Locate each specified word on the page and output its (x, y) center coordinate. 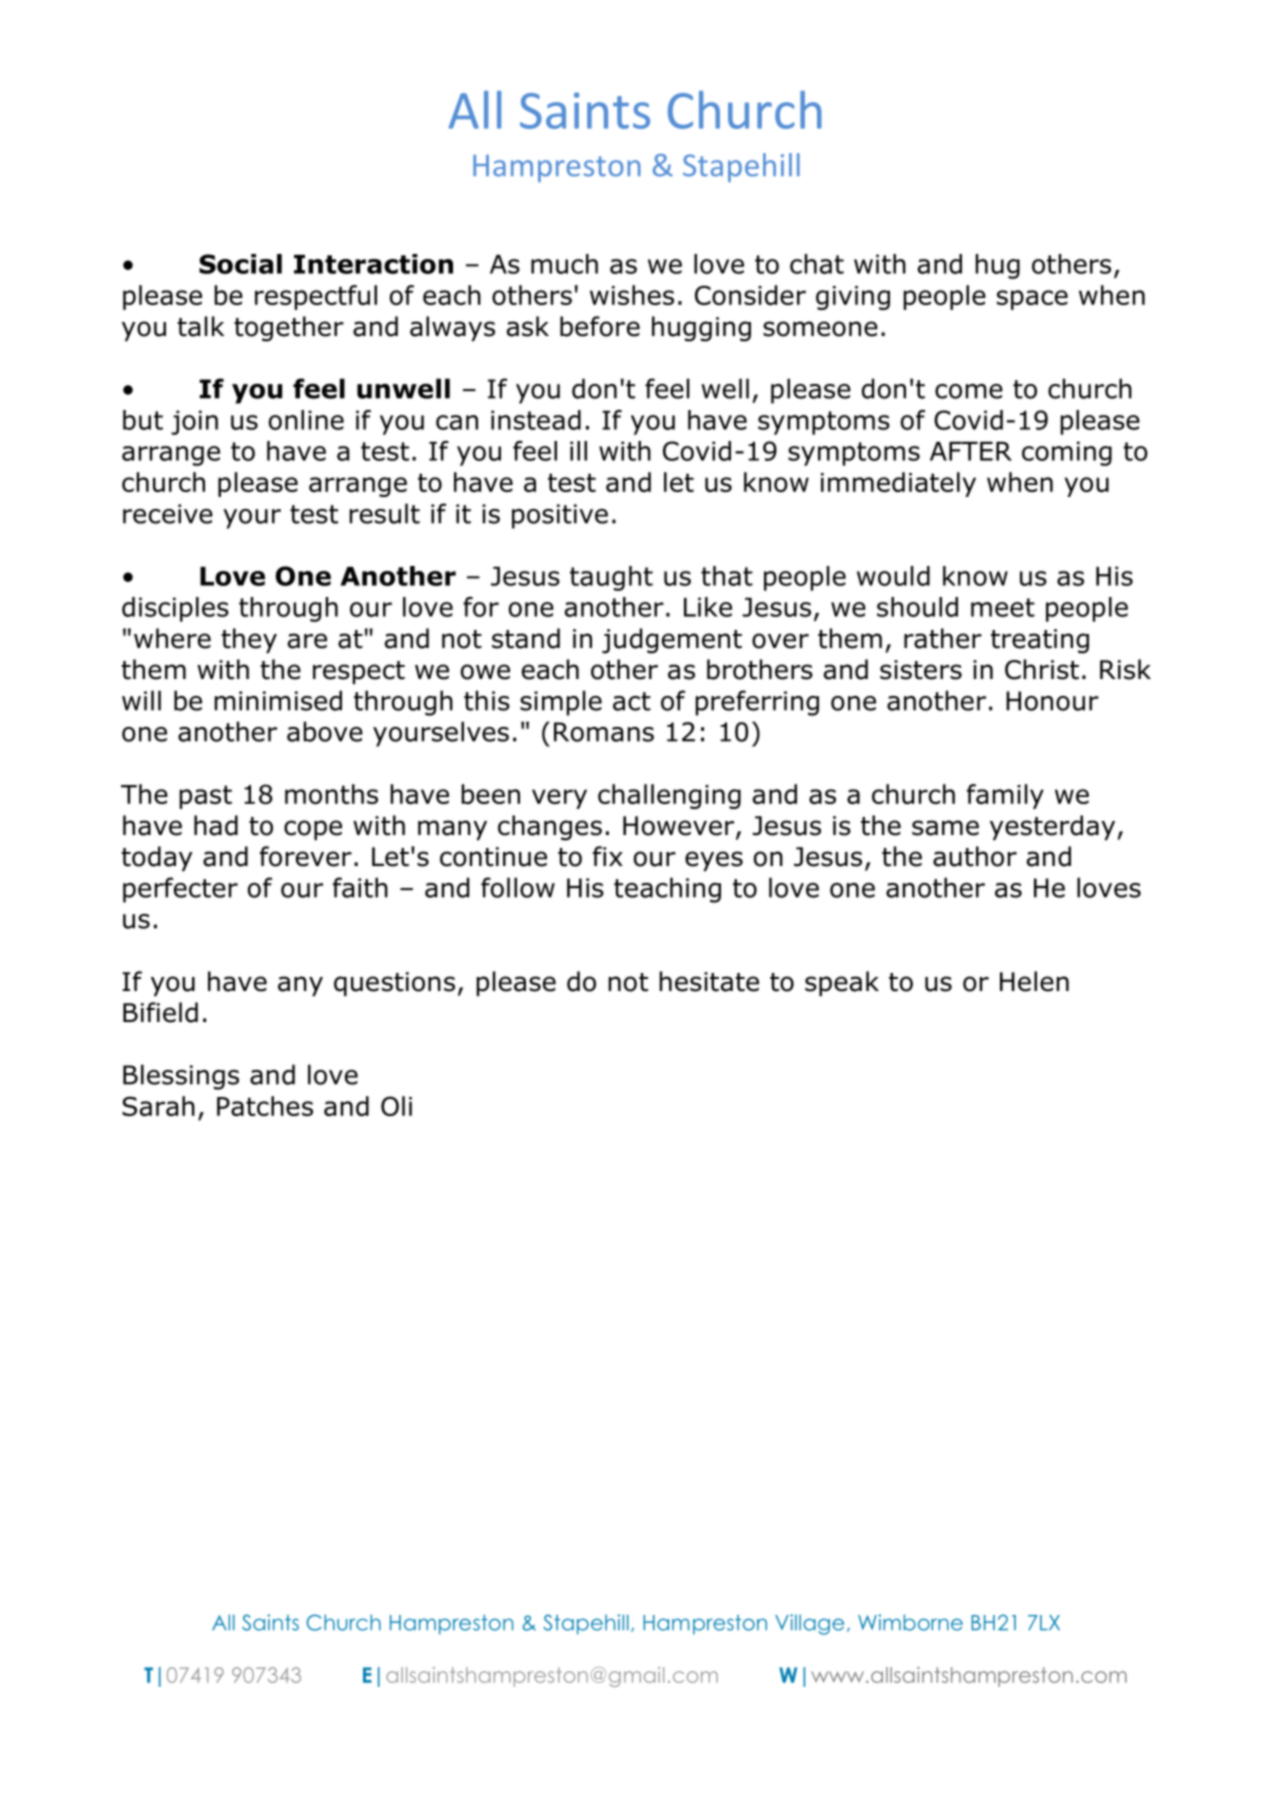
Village (809, 1624)
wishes (632, 295)
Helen (1034, 981)
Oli (396, 1106)
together (289, 329)
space (1032, 300)
